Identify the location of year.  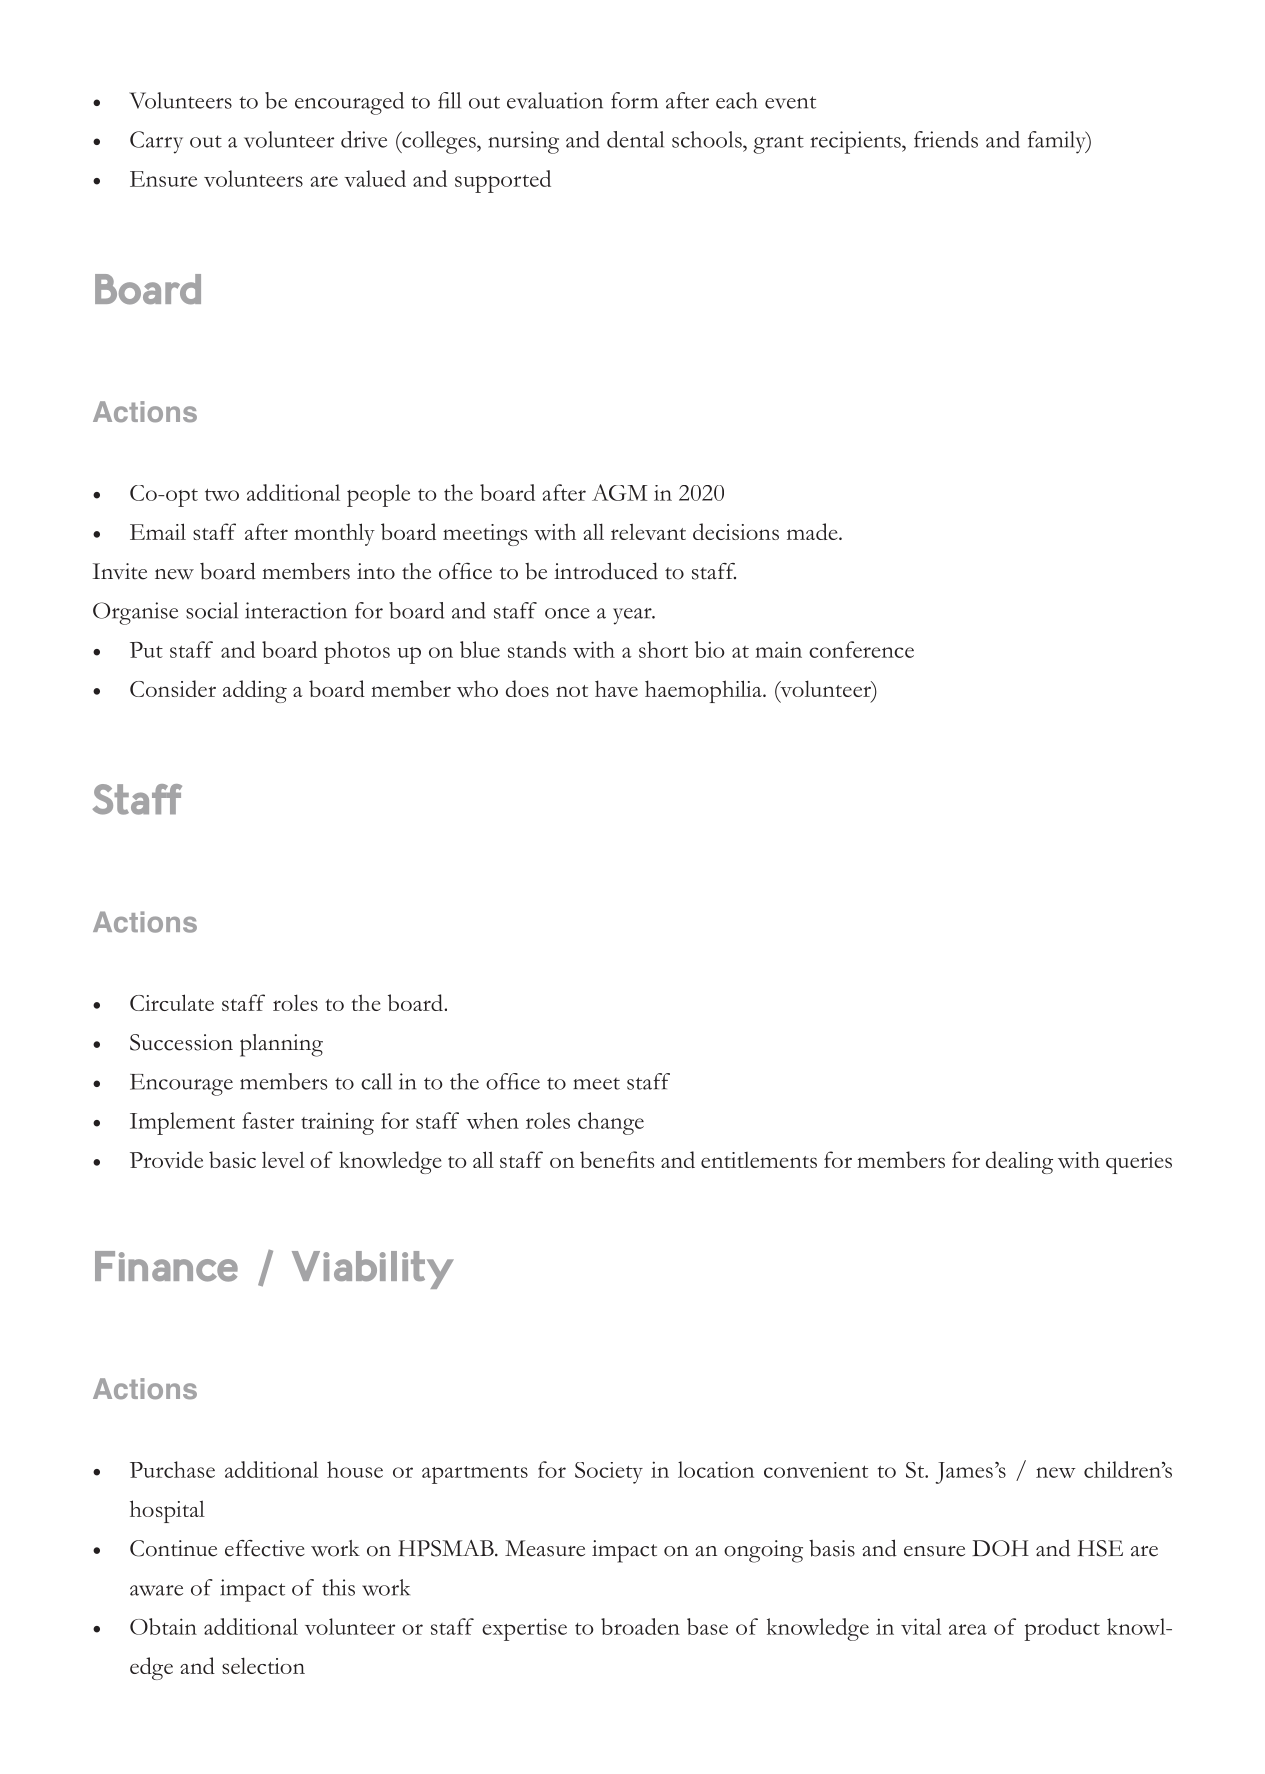
(633, 616).
